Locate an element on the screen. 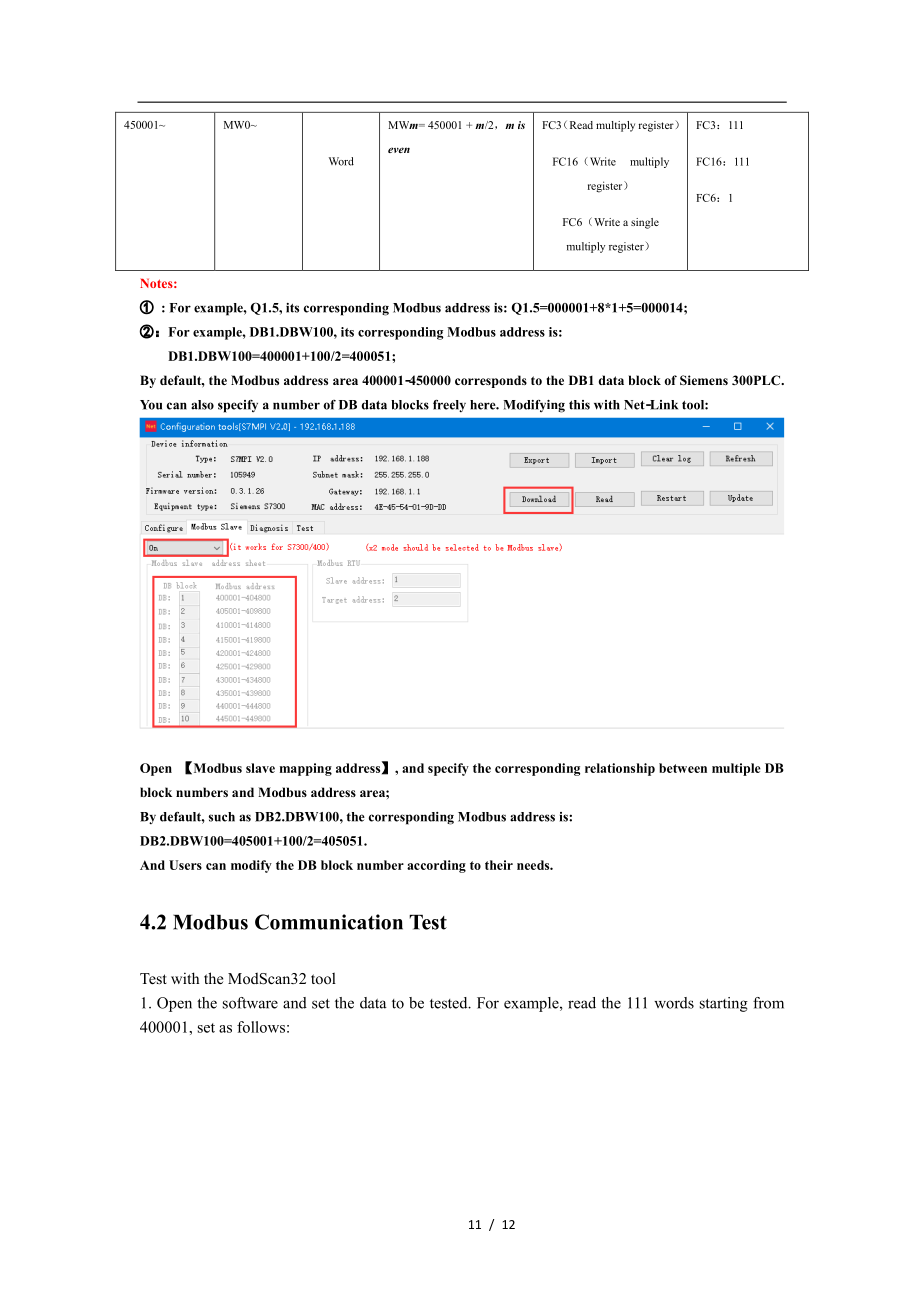  also is located at coordinates (202, 405).
